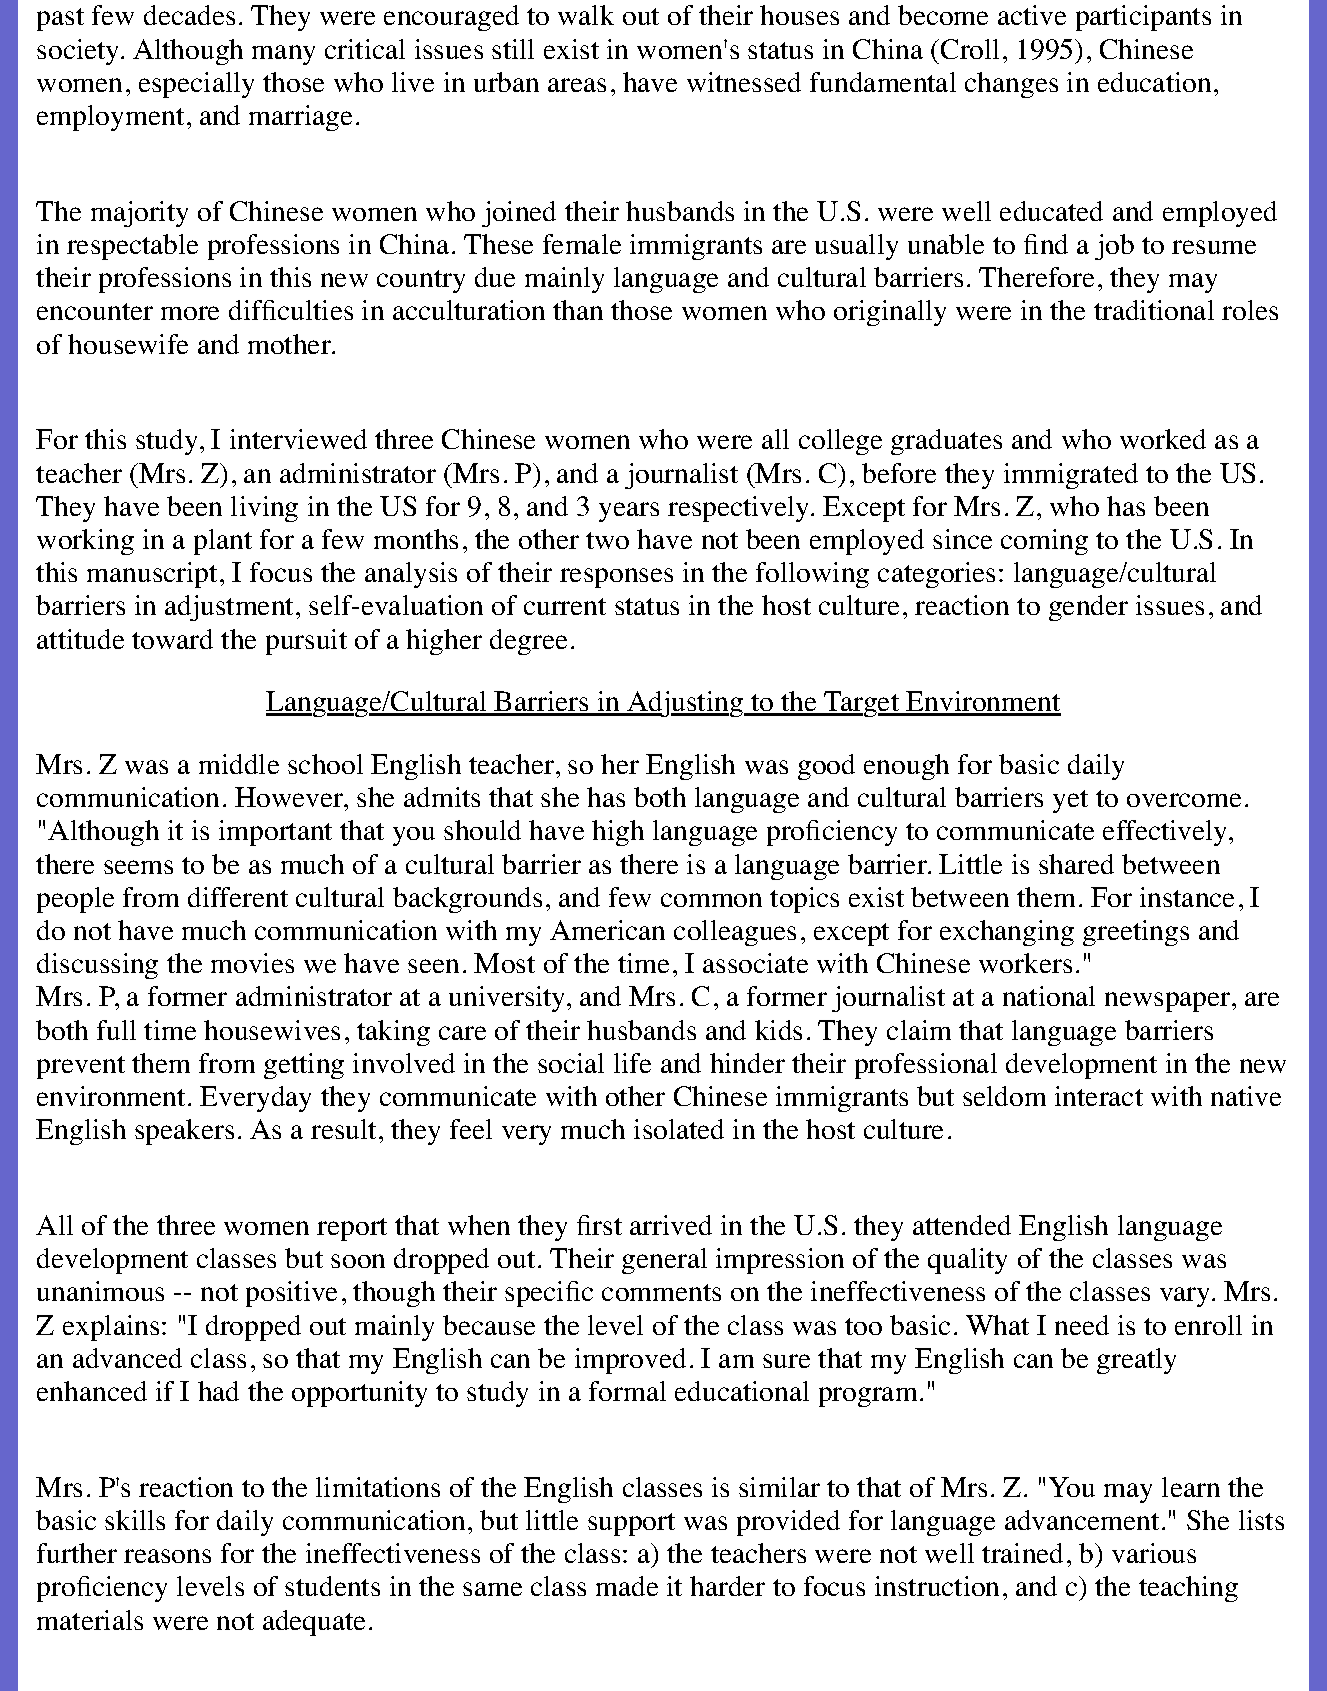 The width and height of the image is (1327, 1691). I want to click on more, so click(190, 313).
